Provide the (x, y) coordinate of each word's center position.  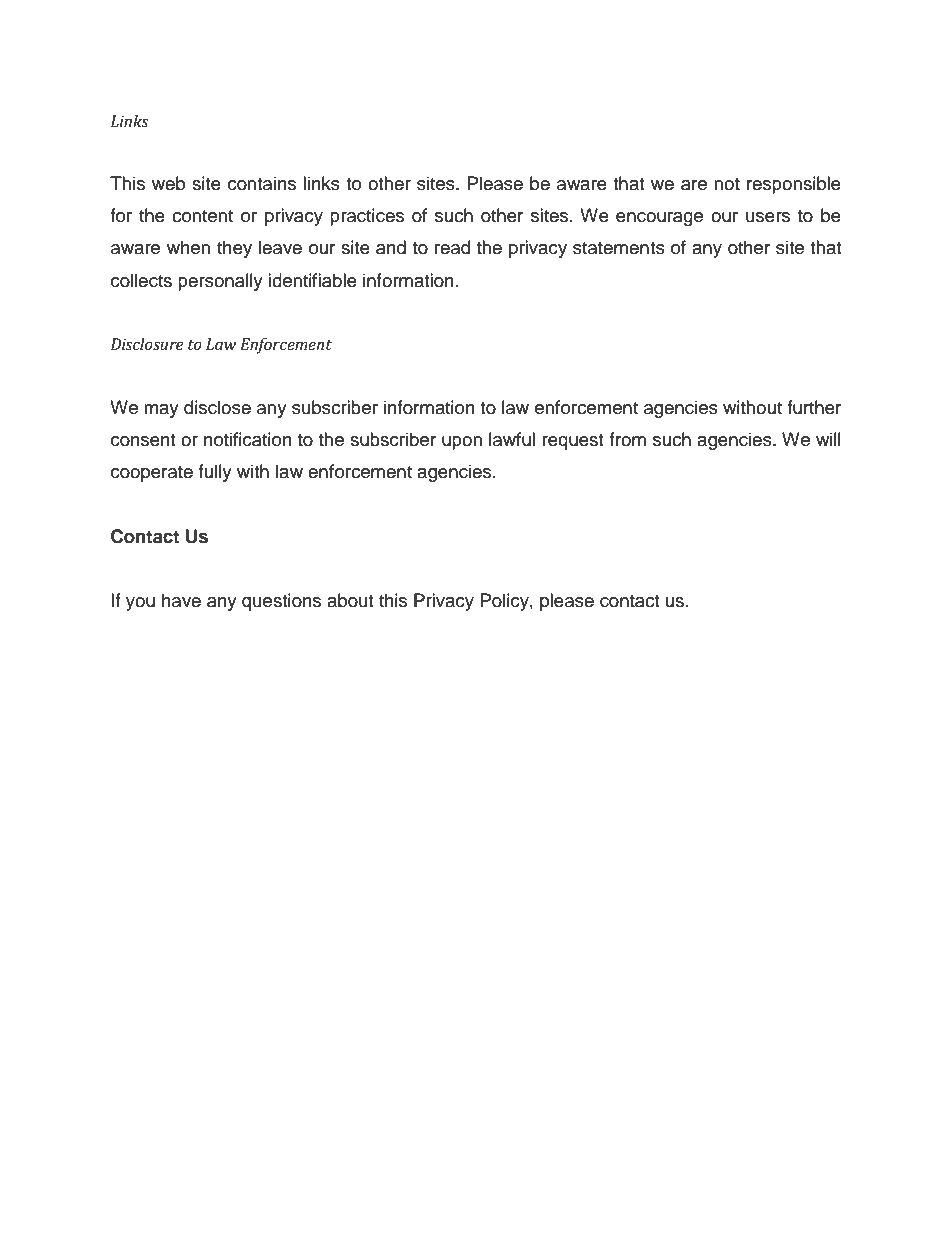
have (181, 600)
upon (462, 443)
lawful (512, 439)
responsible (794, 185)
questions (281, 602)
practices (367, 217)
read (452, 247)
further (814, 407)
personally (220, 282)
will (828, 439)
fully (215, 473)
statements (619, 248)
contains (262, 183)
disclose (217, 407)
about (350, 600)
